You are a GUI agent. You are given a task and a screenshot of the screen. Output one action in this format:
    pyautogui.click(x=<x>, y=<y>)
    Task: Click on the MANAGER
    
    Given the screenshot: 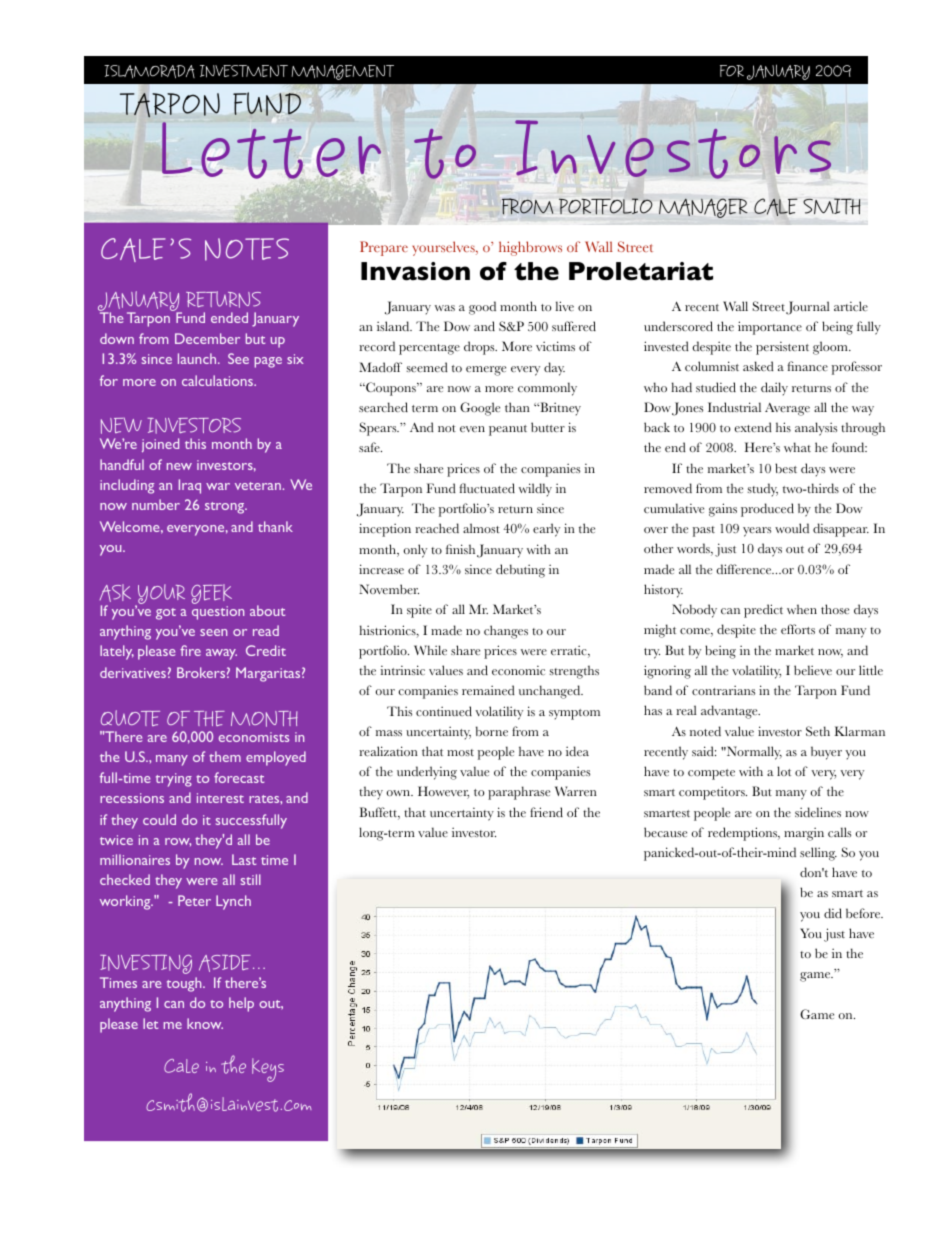 What is the action you would take?
    pyautogui.click(x=703, y=208)
